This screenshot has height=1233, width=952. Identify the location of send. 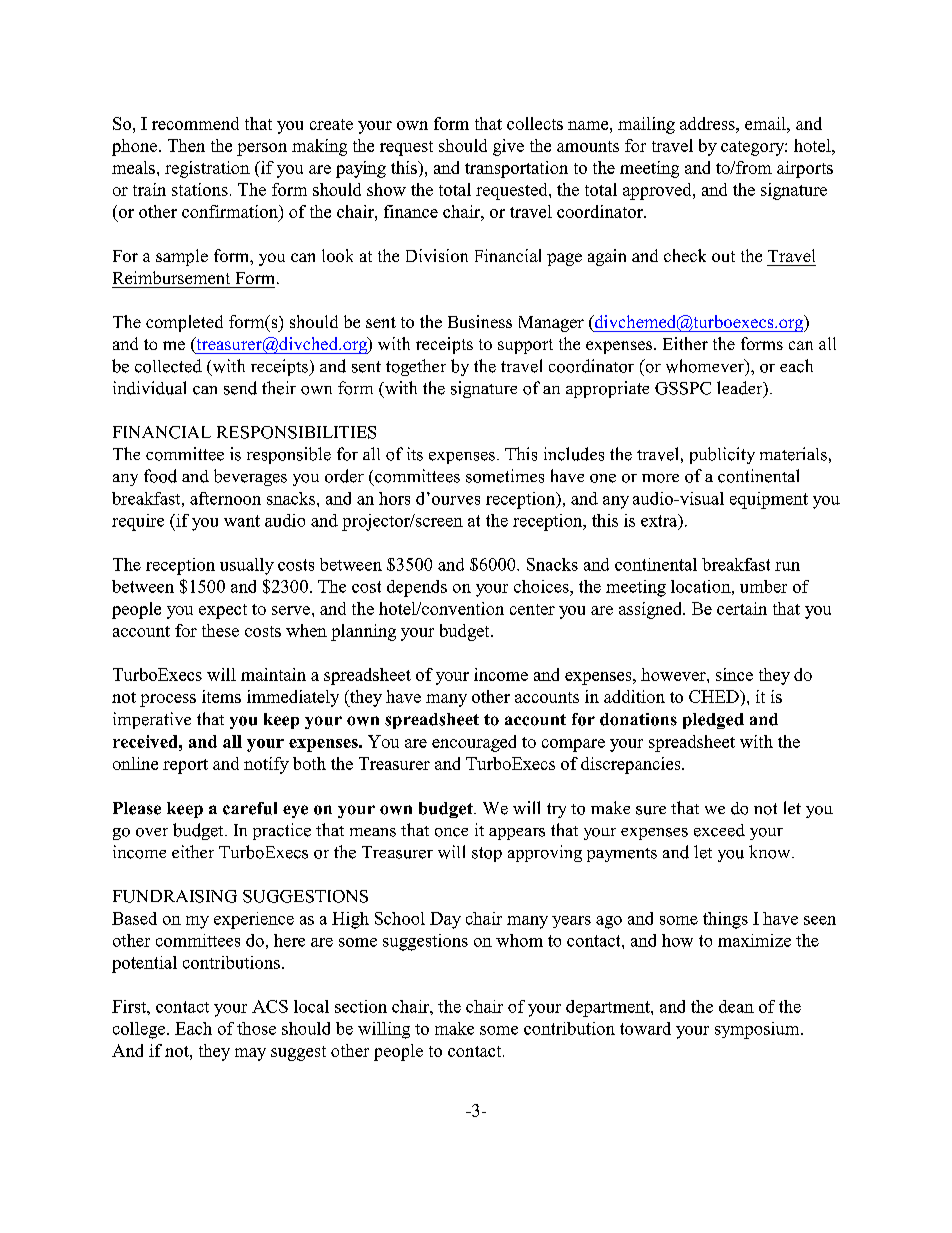
(240, 388).
